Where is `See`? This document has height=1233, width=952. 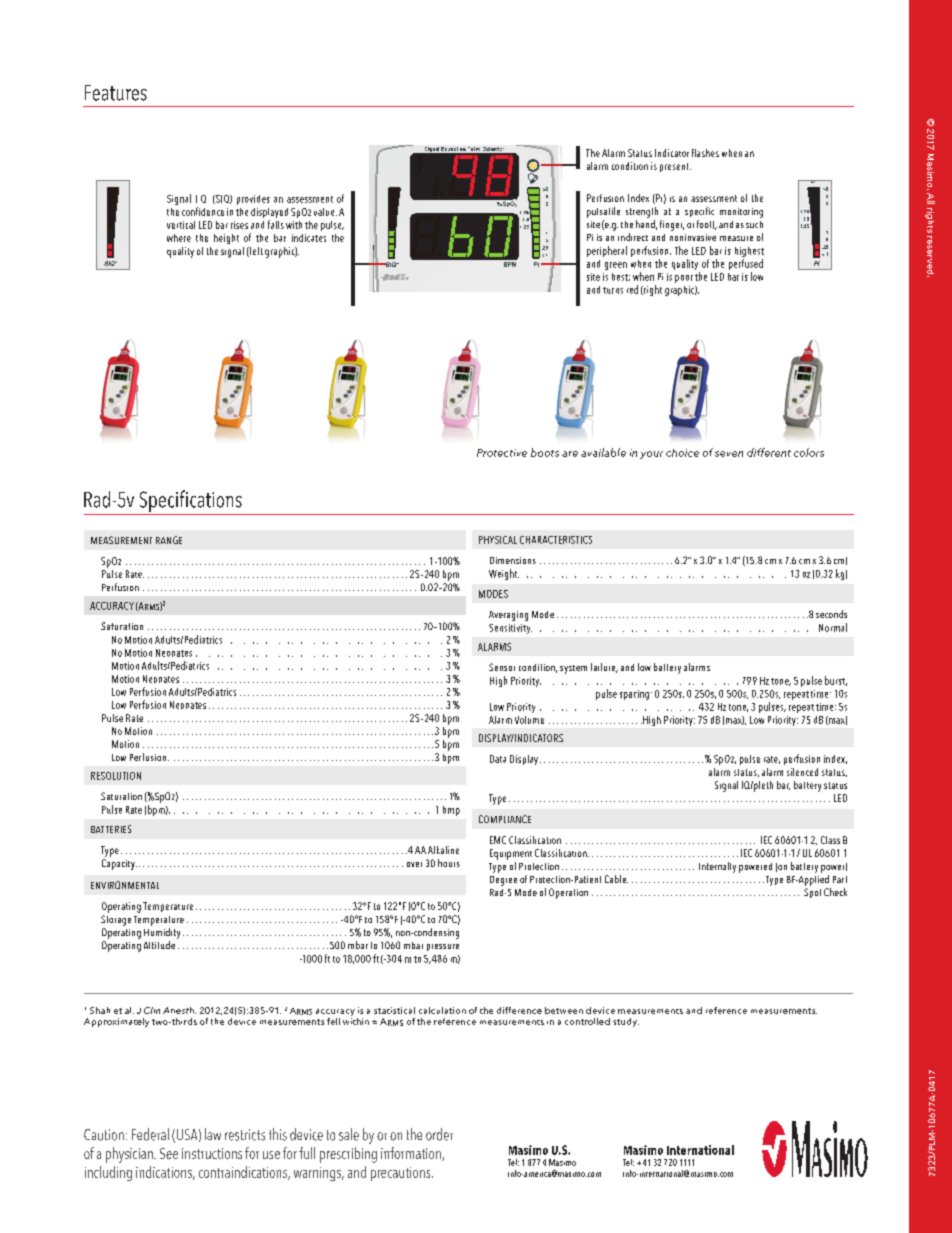
See is located at coordinates (169, 1153).
